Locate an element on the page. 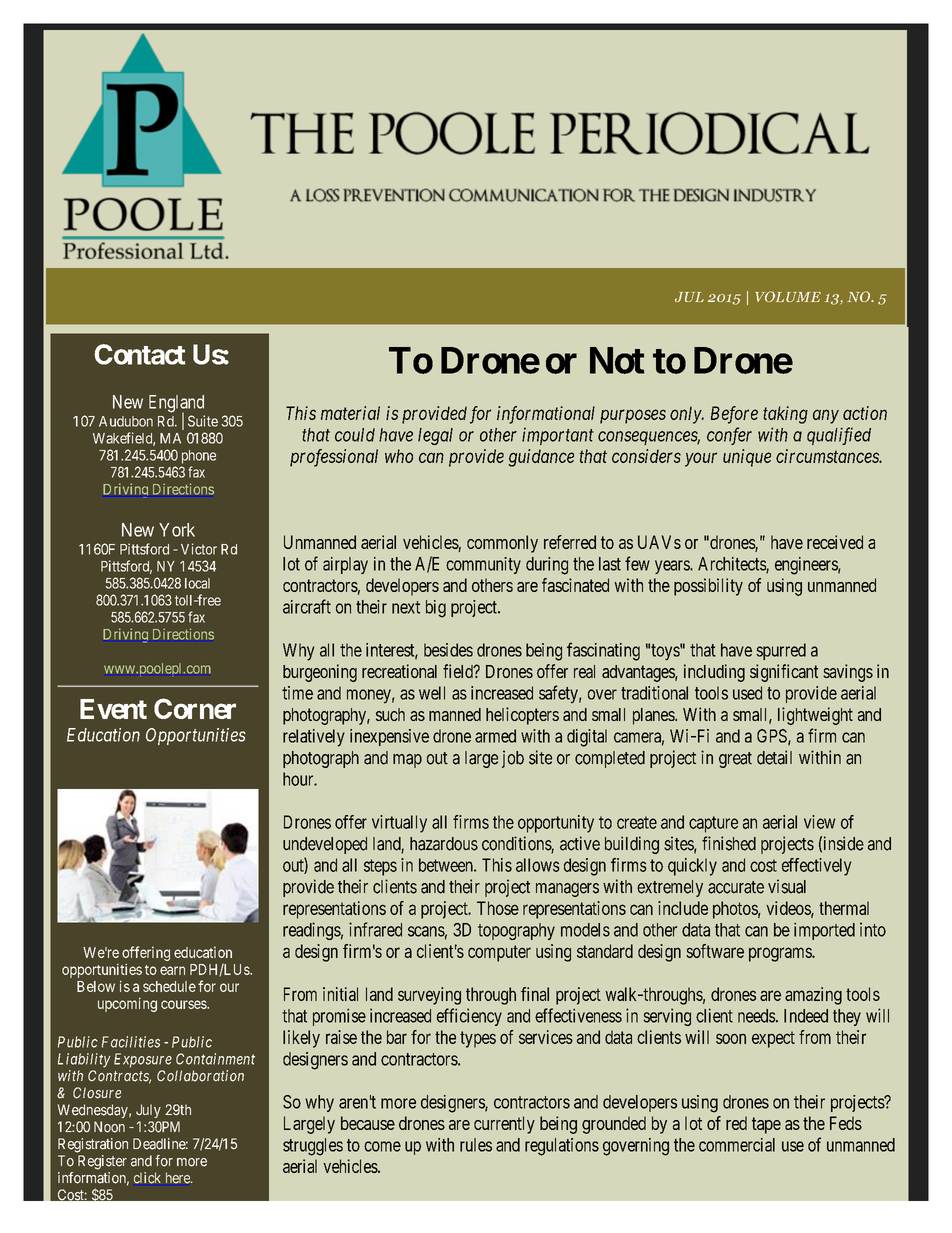 The width and height of the document is (952, 1233). guidance is located at coordinates (541, 458).
